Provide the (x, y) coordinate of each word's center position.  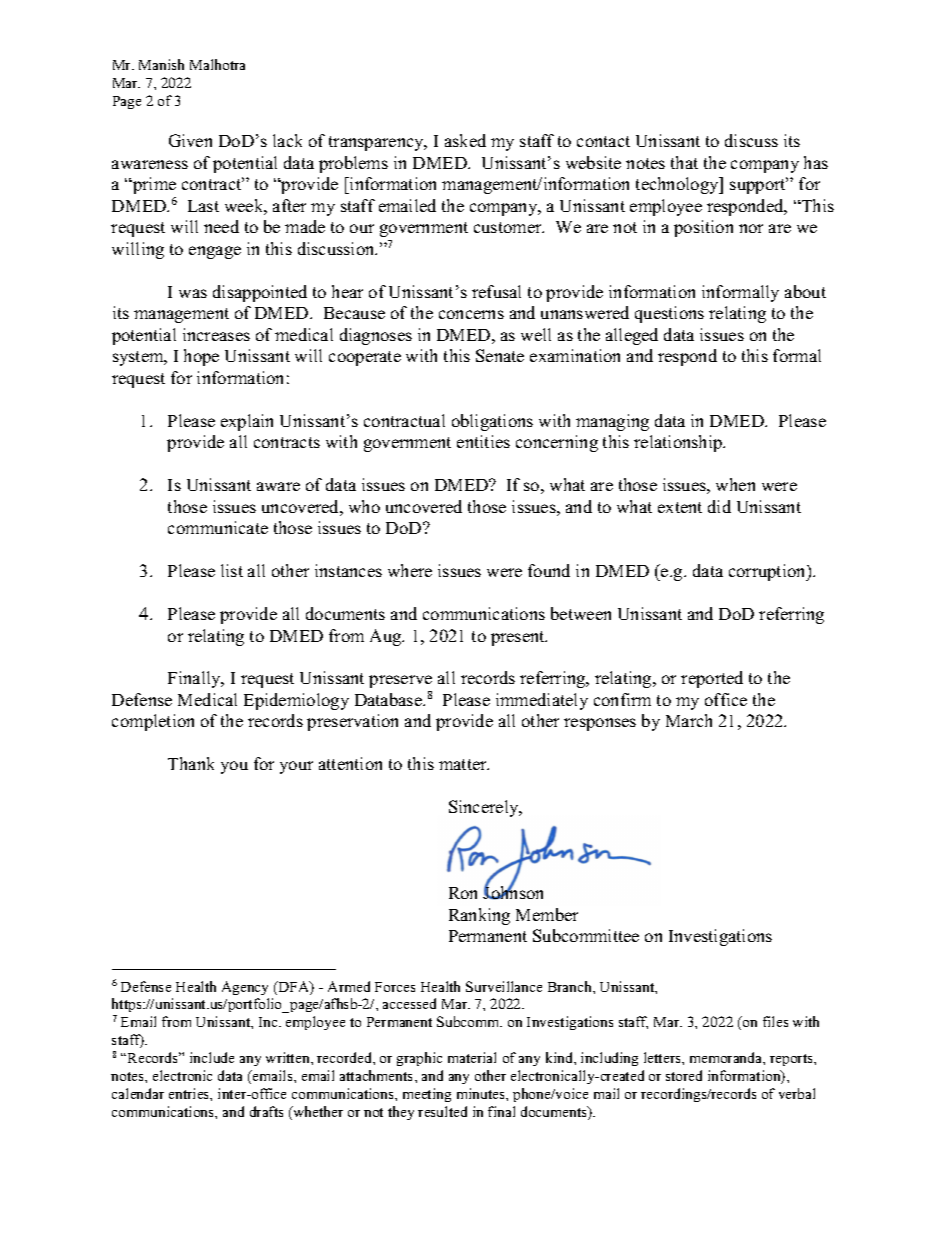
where (410, 570)
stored (684, 1075)
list (232, 570)
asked (465, 140)
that (684, 162)
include (212, 1057)
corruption (768, 572)
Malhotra (217, 64)
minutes (482, 1093)
